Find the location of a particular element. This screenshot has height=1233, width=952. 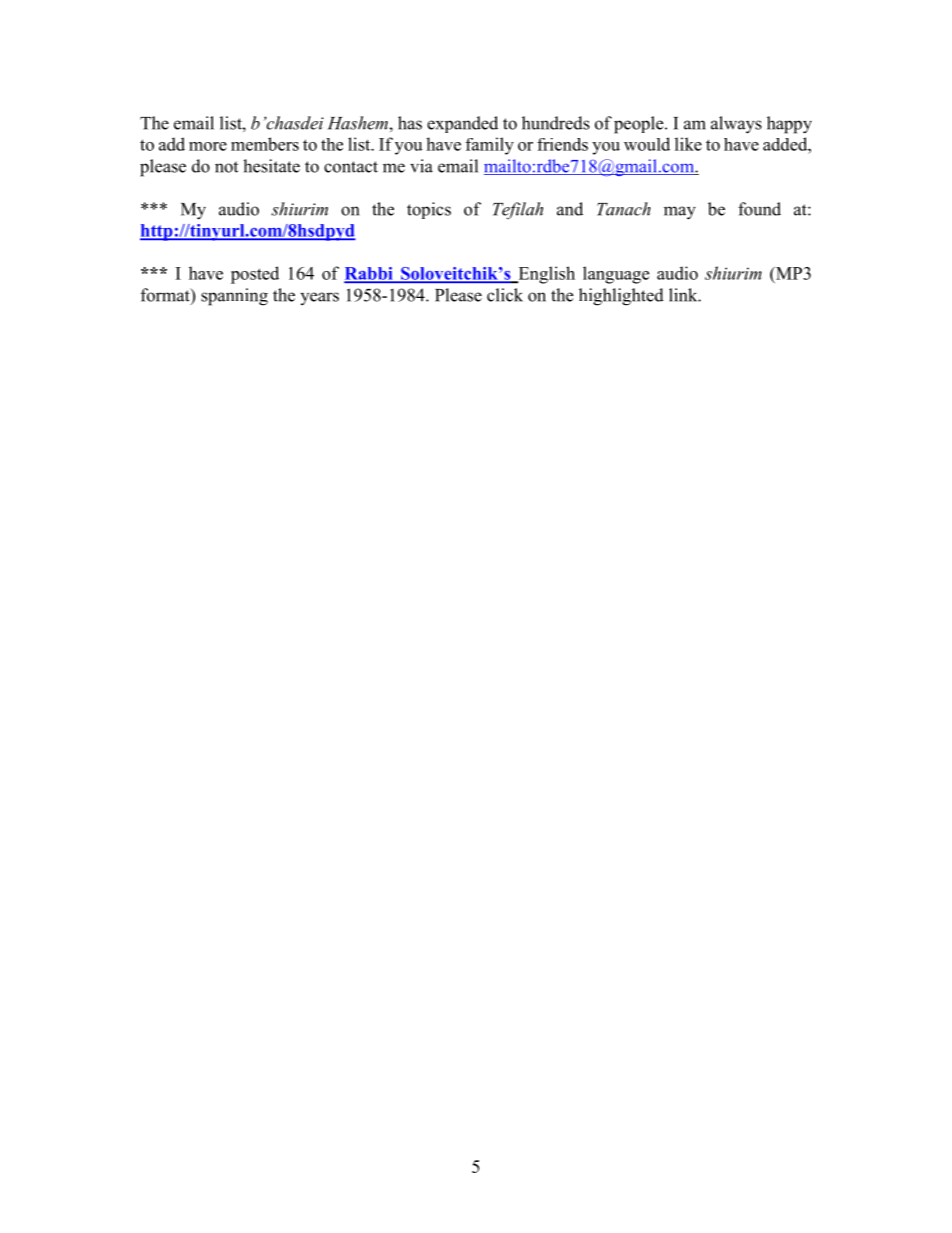

members is located at coordinates (265, 144).
